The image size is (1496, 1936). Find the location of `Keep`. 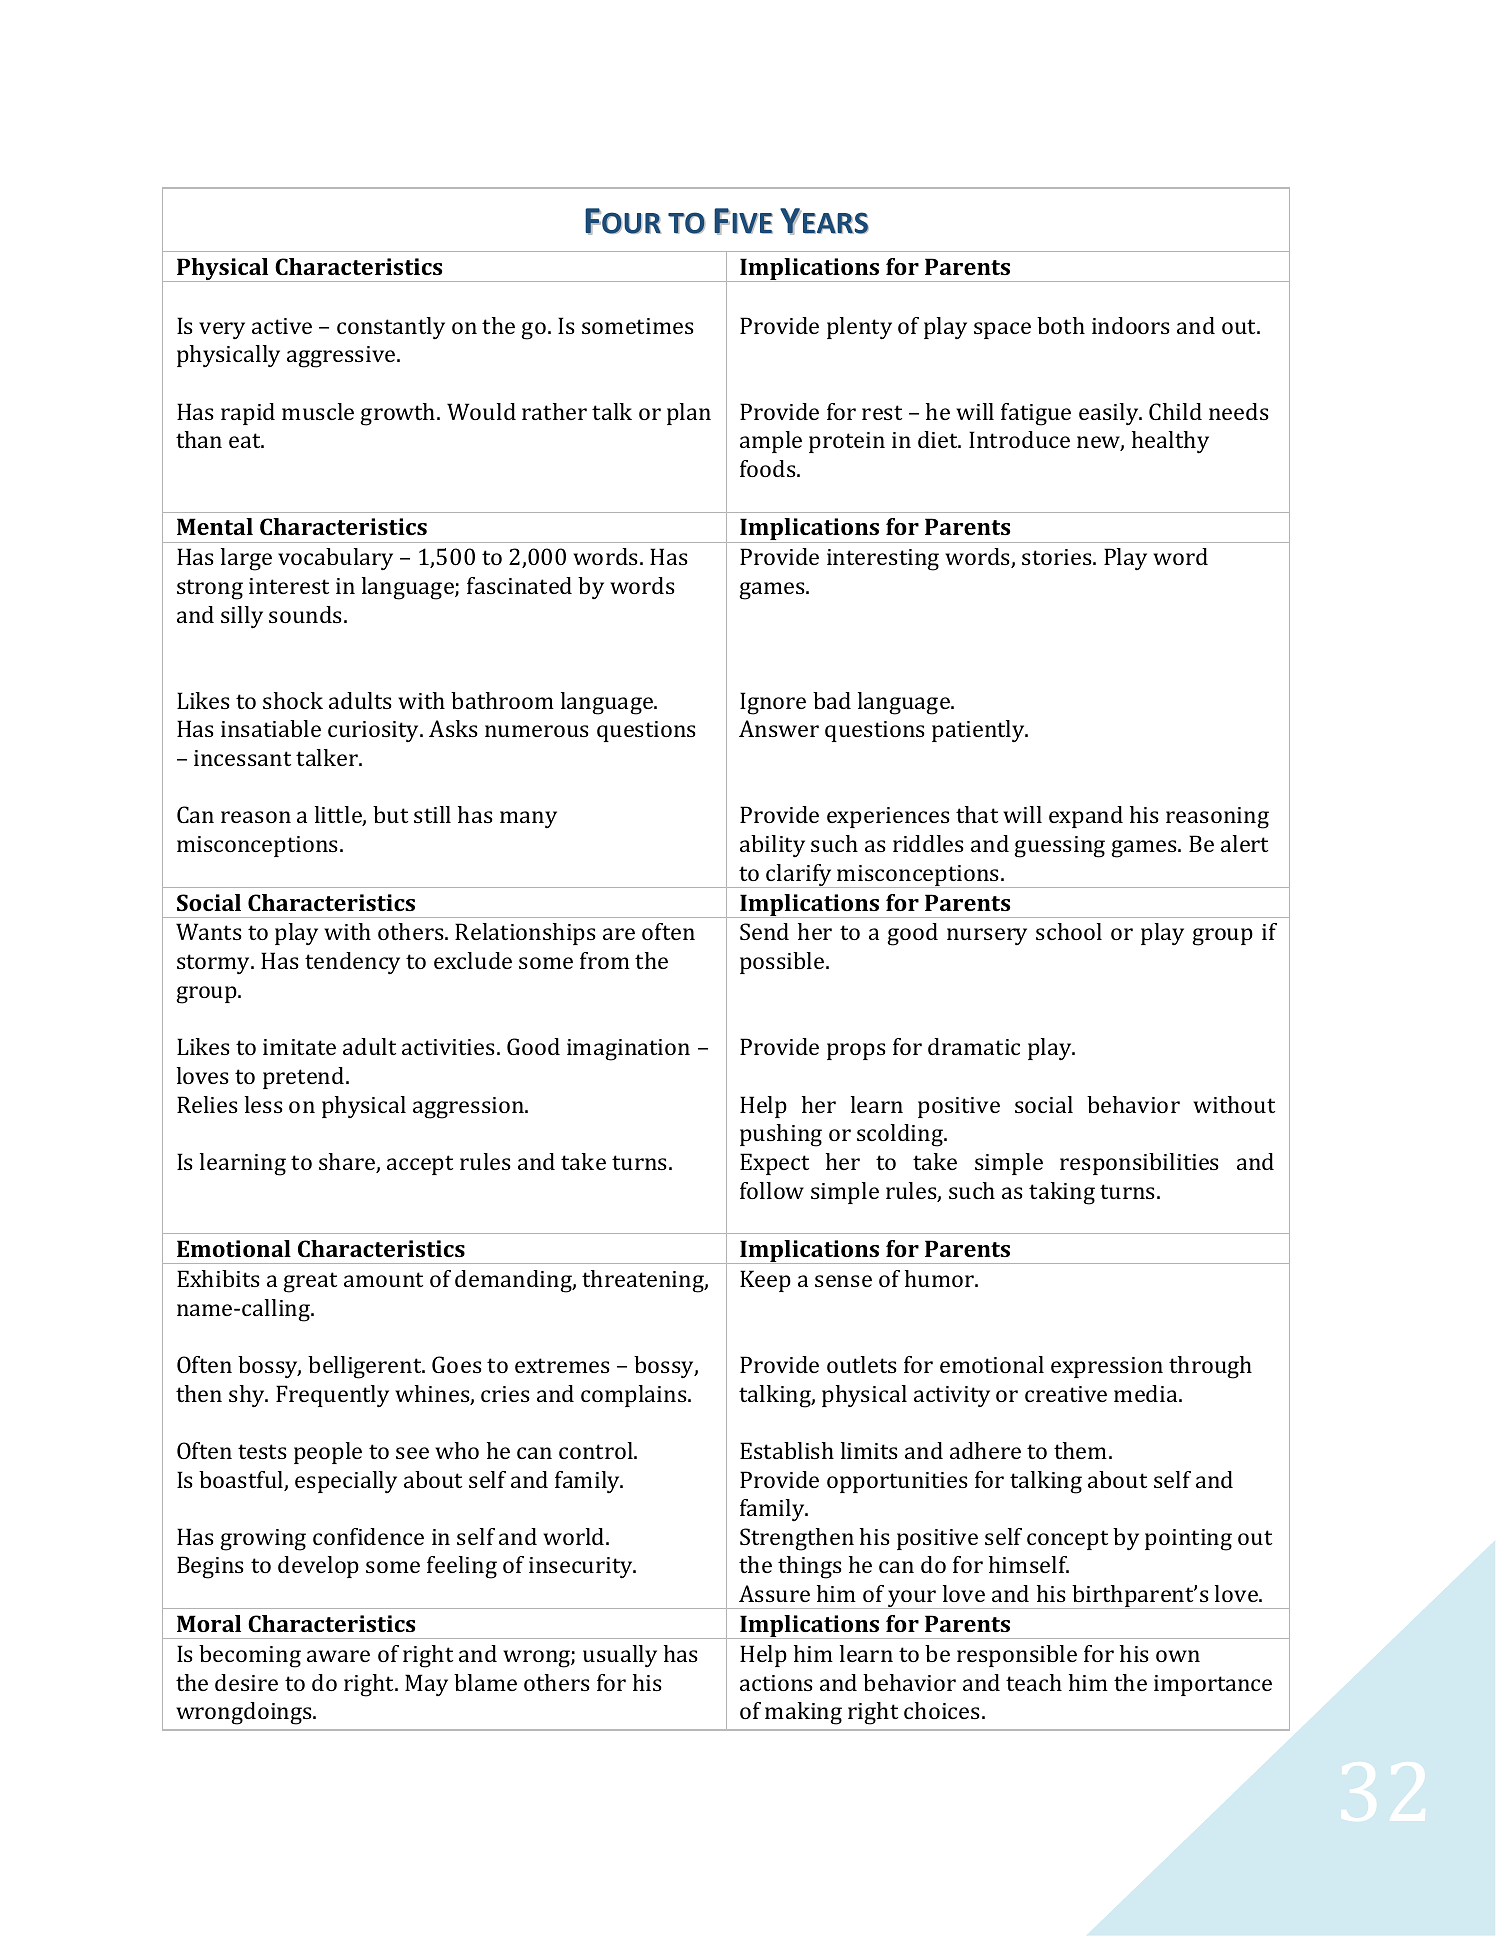

Keep is located at coordinates (765, 1281).
